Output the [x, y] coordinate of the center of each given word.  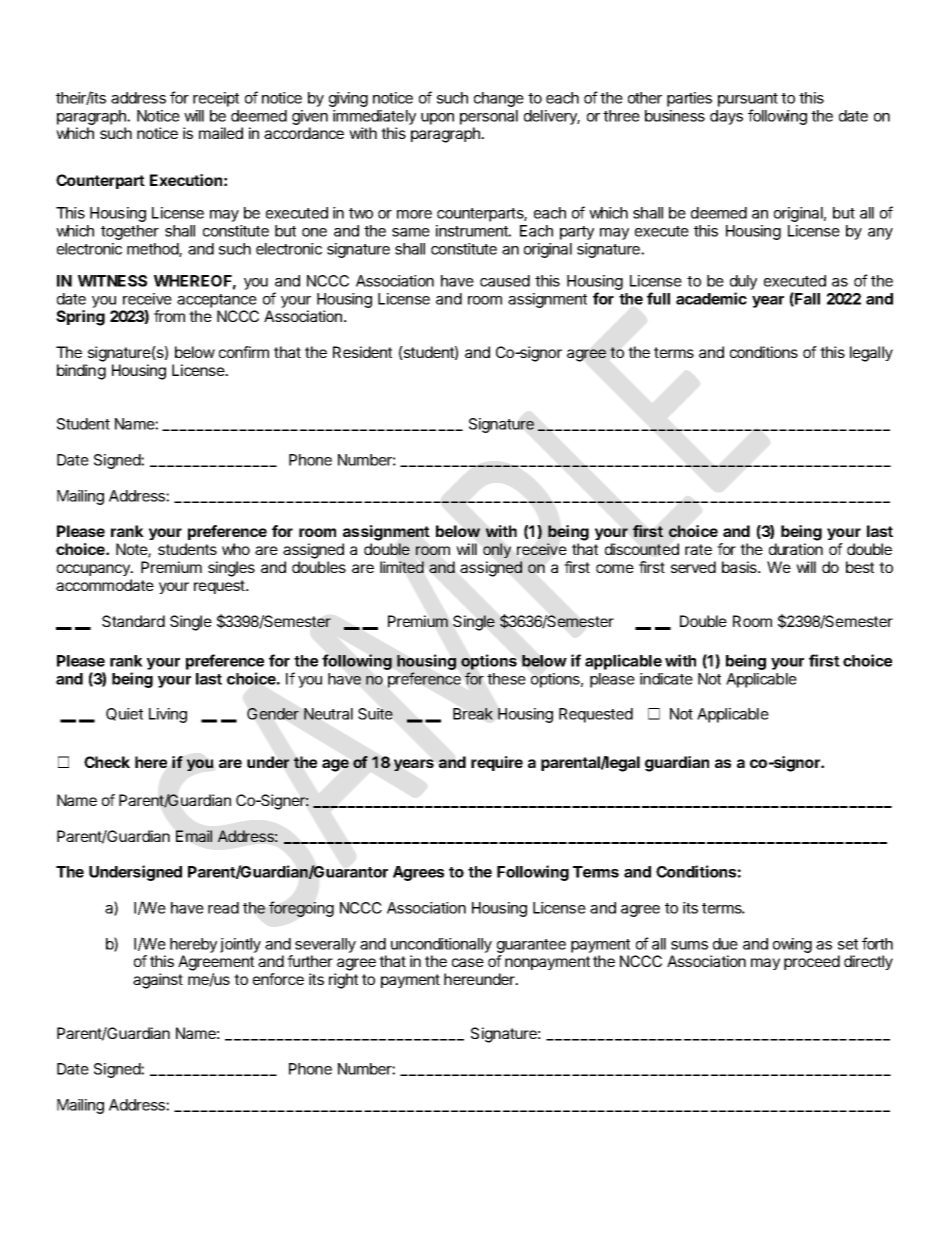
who [236, 549]
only [497, 550]
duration [796, 549]
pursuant [748, 100]
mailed [221, 133]
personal [489, 117]
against [158, 981]
